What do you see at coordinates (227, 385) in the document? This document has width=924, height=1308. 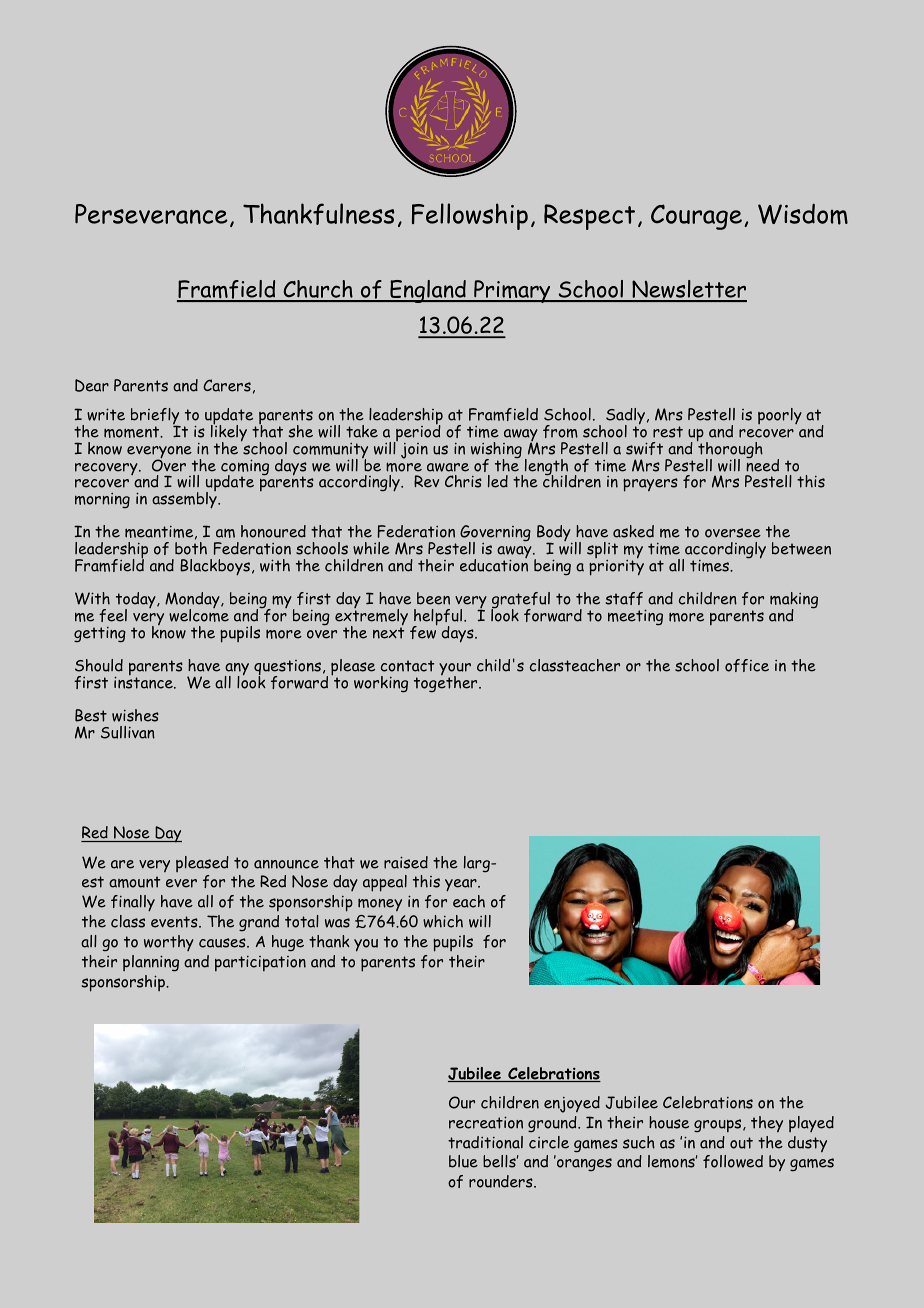 I see `Carers` at bounding box center [227, 385].
